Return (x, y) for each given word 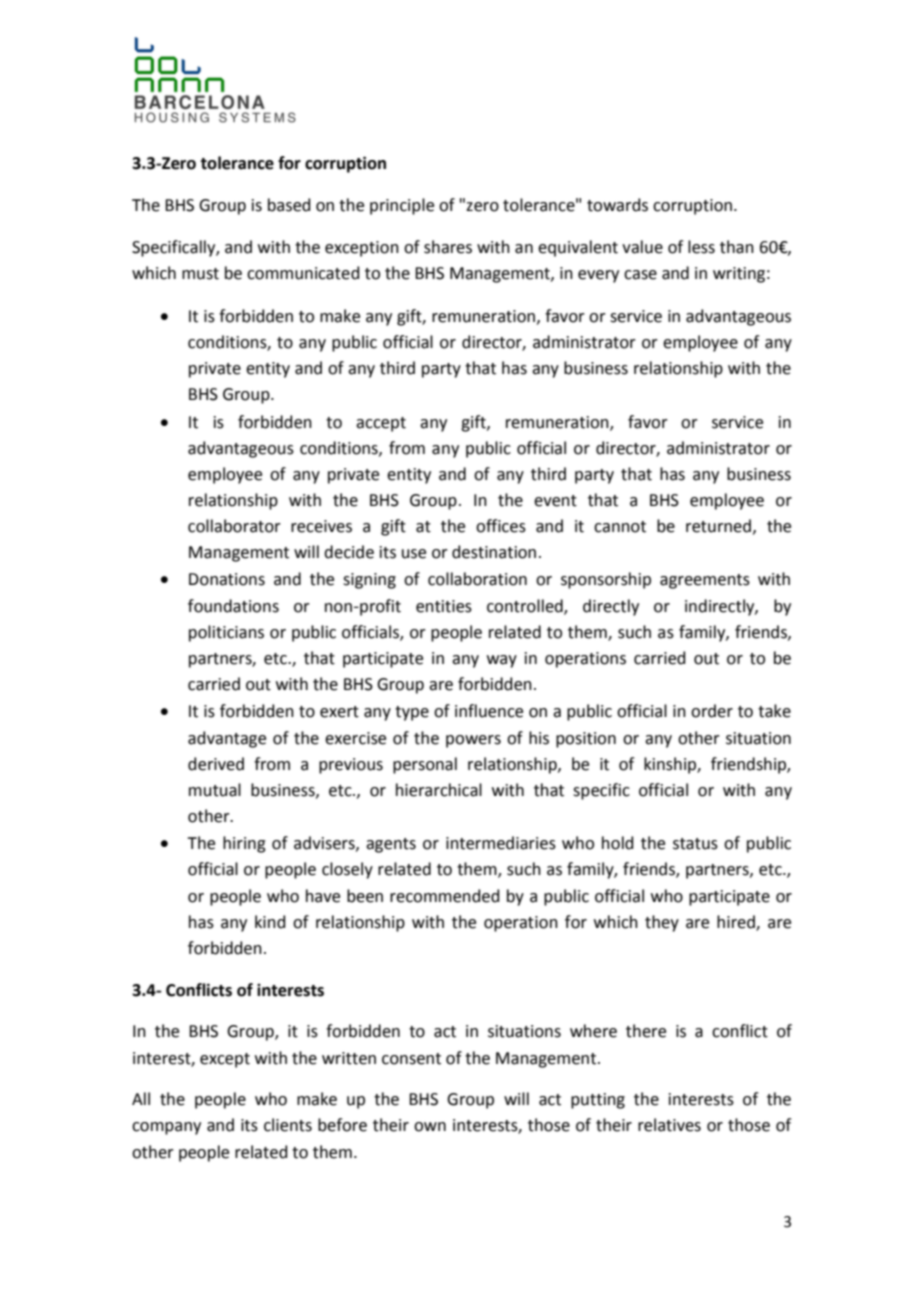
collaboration (477, 579)
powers (473, 741)
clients (288, 1125)
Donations (227, 579)
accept (381, 424)
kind (270, 922)
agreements (705, 581)
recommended (445, 896)
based (289, 205)
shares (448, 247)
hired (737, 922)
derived (216, 764)
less (701, 247)
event (555, 501)
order (712, 711)
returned (718, 526)
